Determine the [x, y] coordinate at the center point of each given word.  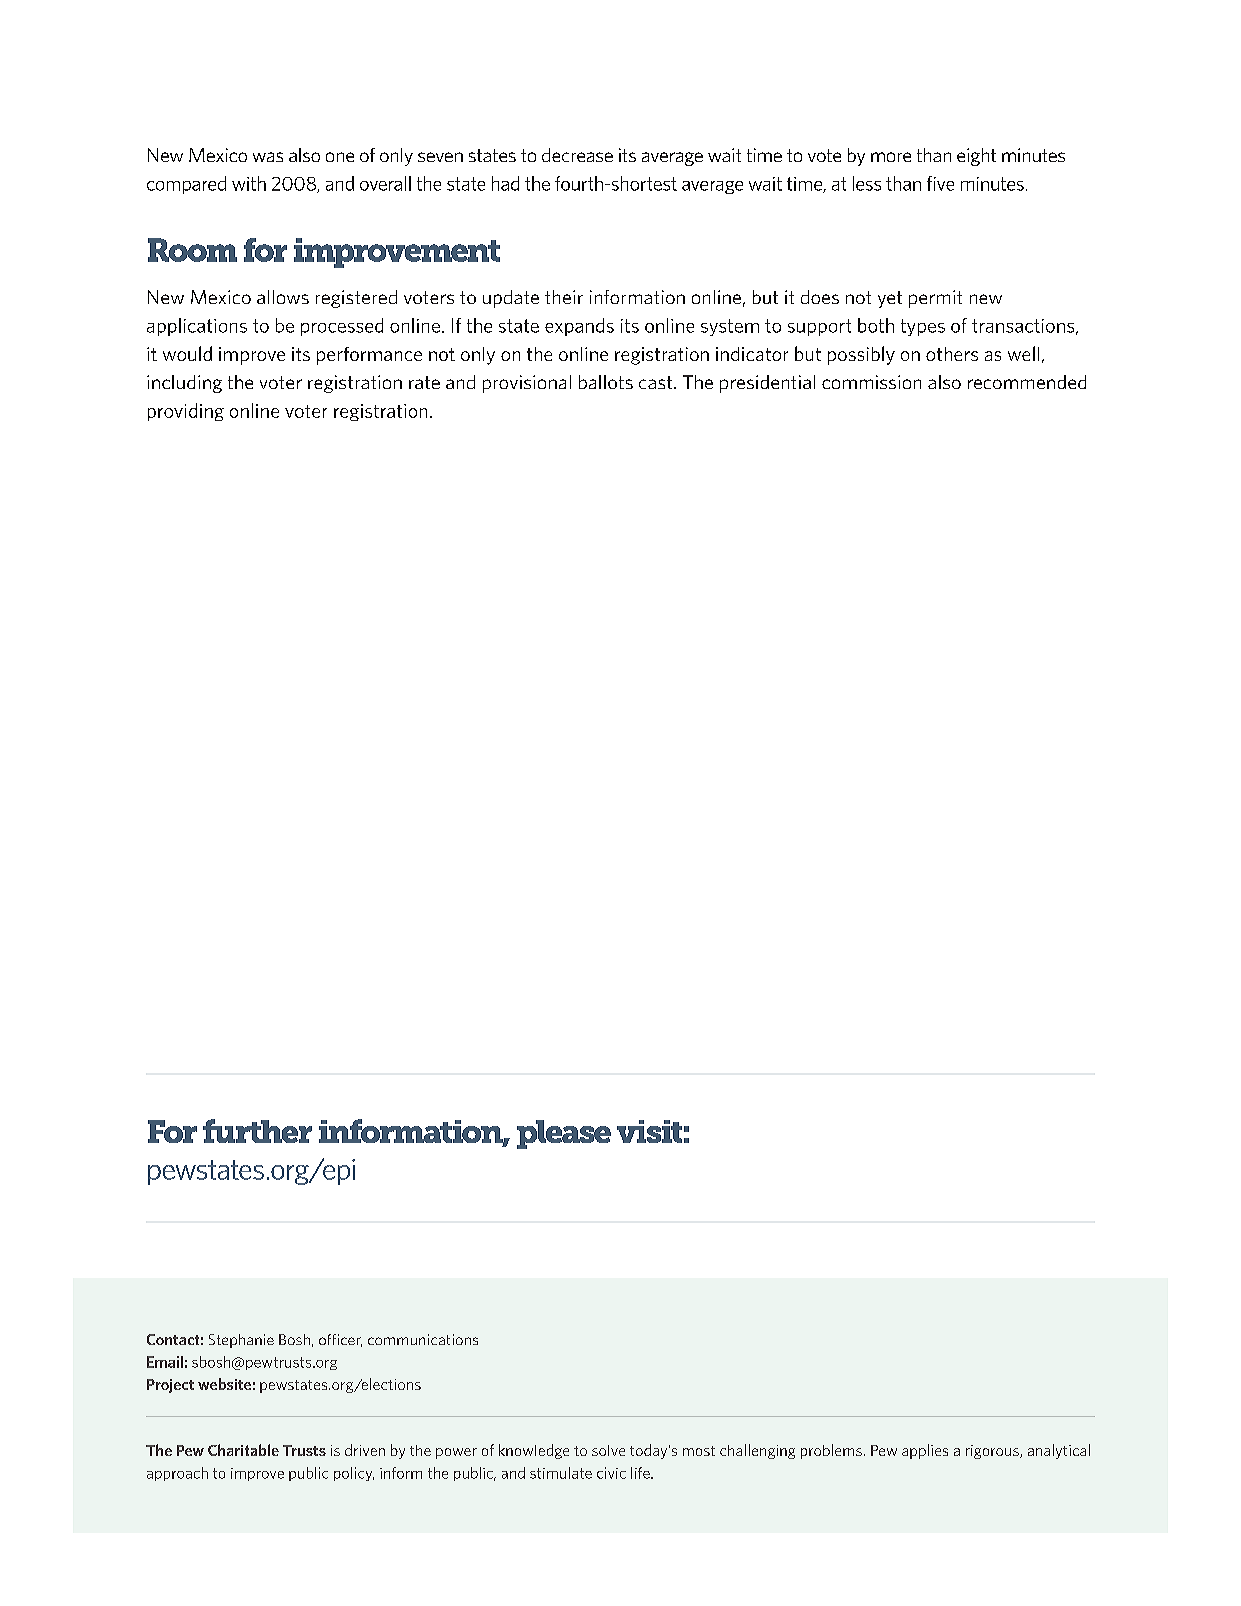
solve [608, 1450]
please [564, 1134]
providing [186, 412]
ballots [606, 382]
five [940, 183]
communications [423, 1339]
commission [871, 382]
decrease [577, 155]
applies [925, 1451]
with [249, 183]
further [257, 1131]
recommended [1027, 382]
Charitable [243, 1450]
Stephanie [241, 1341]
